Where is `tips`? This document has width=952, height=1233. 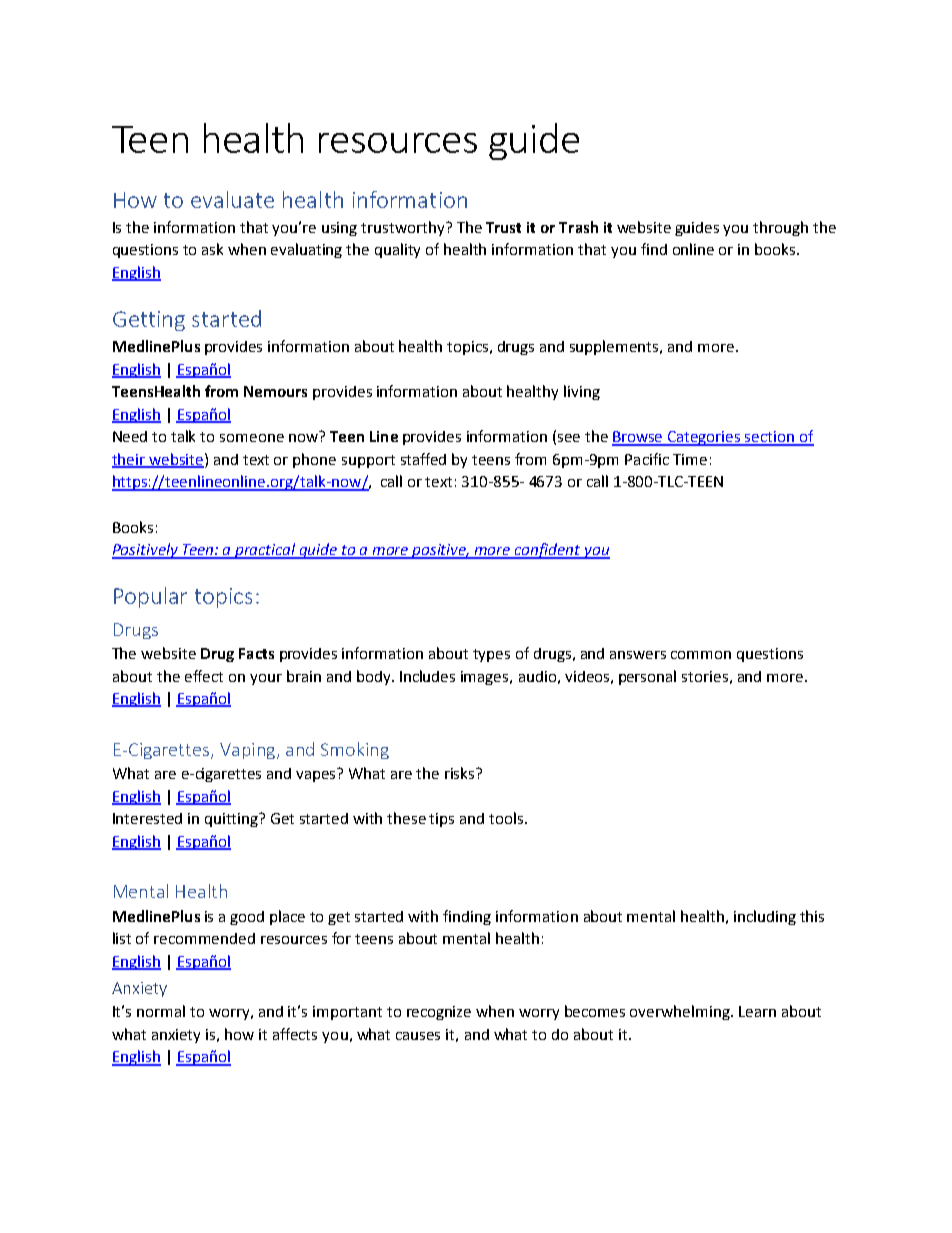
tips is located at coordinates (441, 820).
